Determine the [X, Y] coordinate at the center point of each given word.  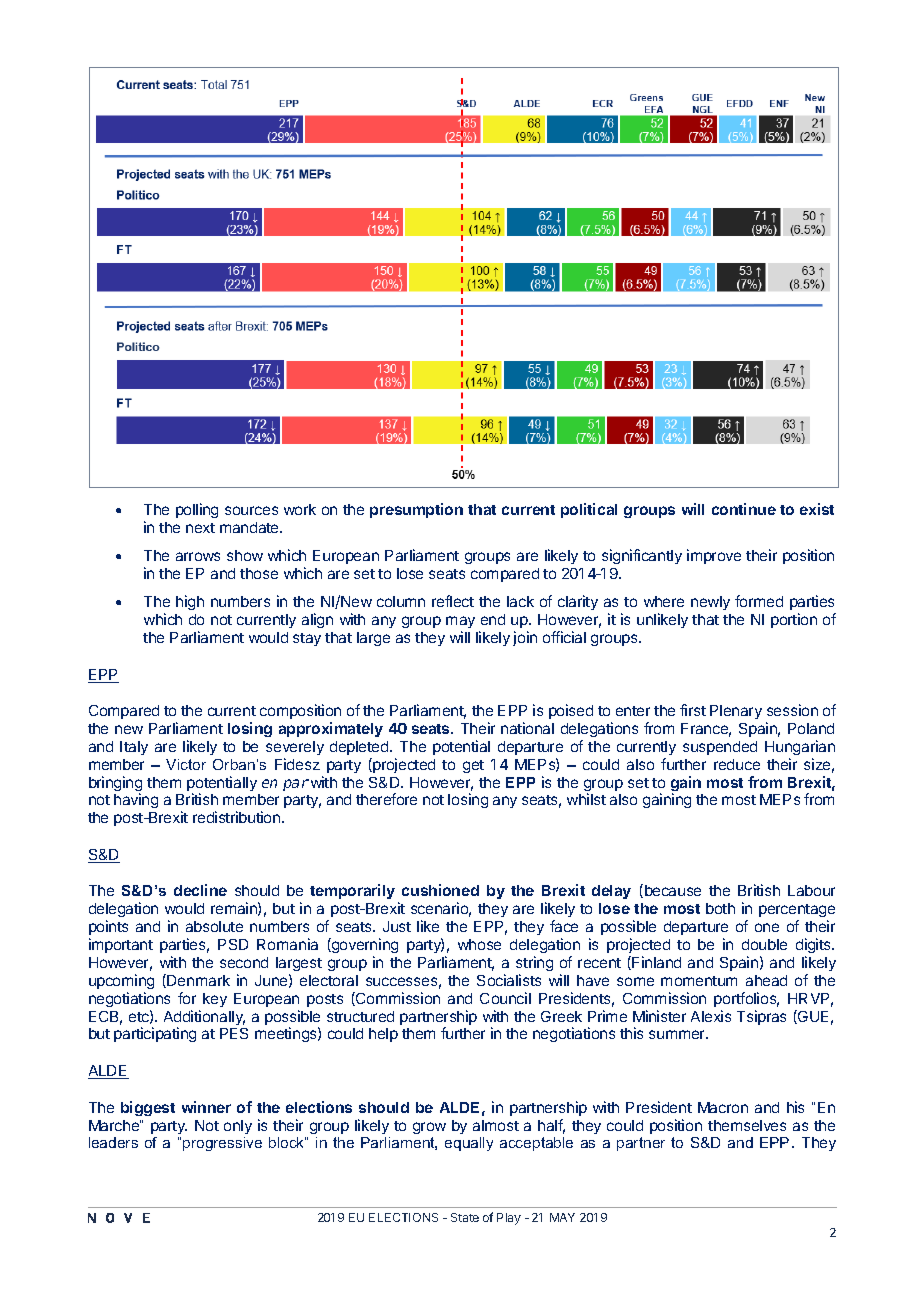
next [200, 528]
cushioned [440, 890]
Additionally [204, 1019]
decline [200, 890]
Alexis [711, 1016]
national [527, 728]
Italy [134, 748]
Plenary [736, 712]
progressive [222, 1144]
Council [505, 998]
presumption [416, 510]
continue [744, 509]
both [720, 908]
